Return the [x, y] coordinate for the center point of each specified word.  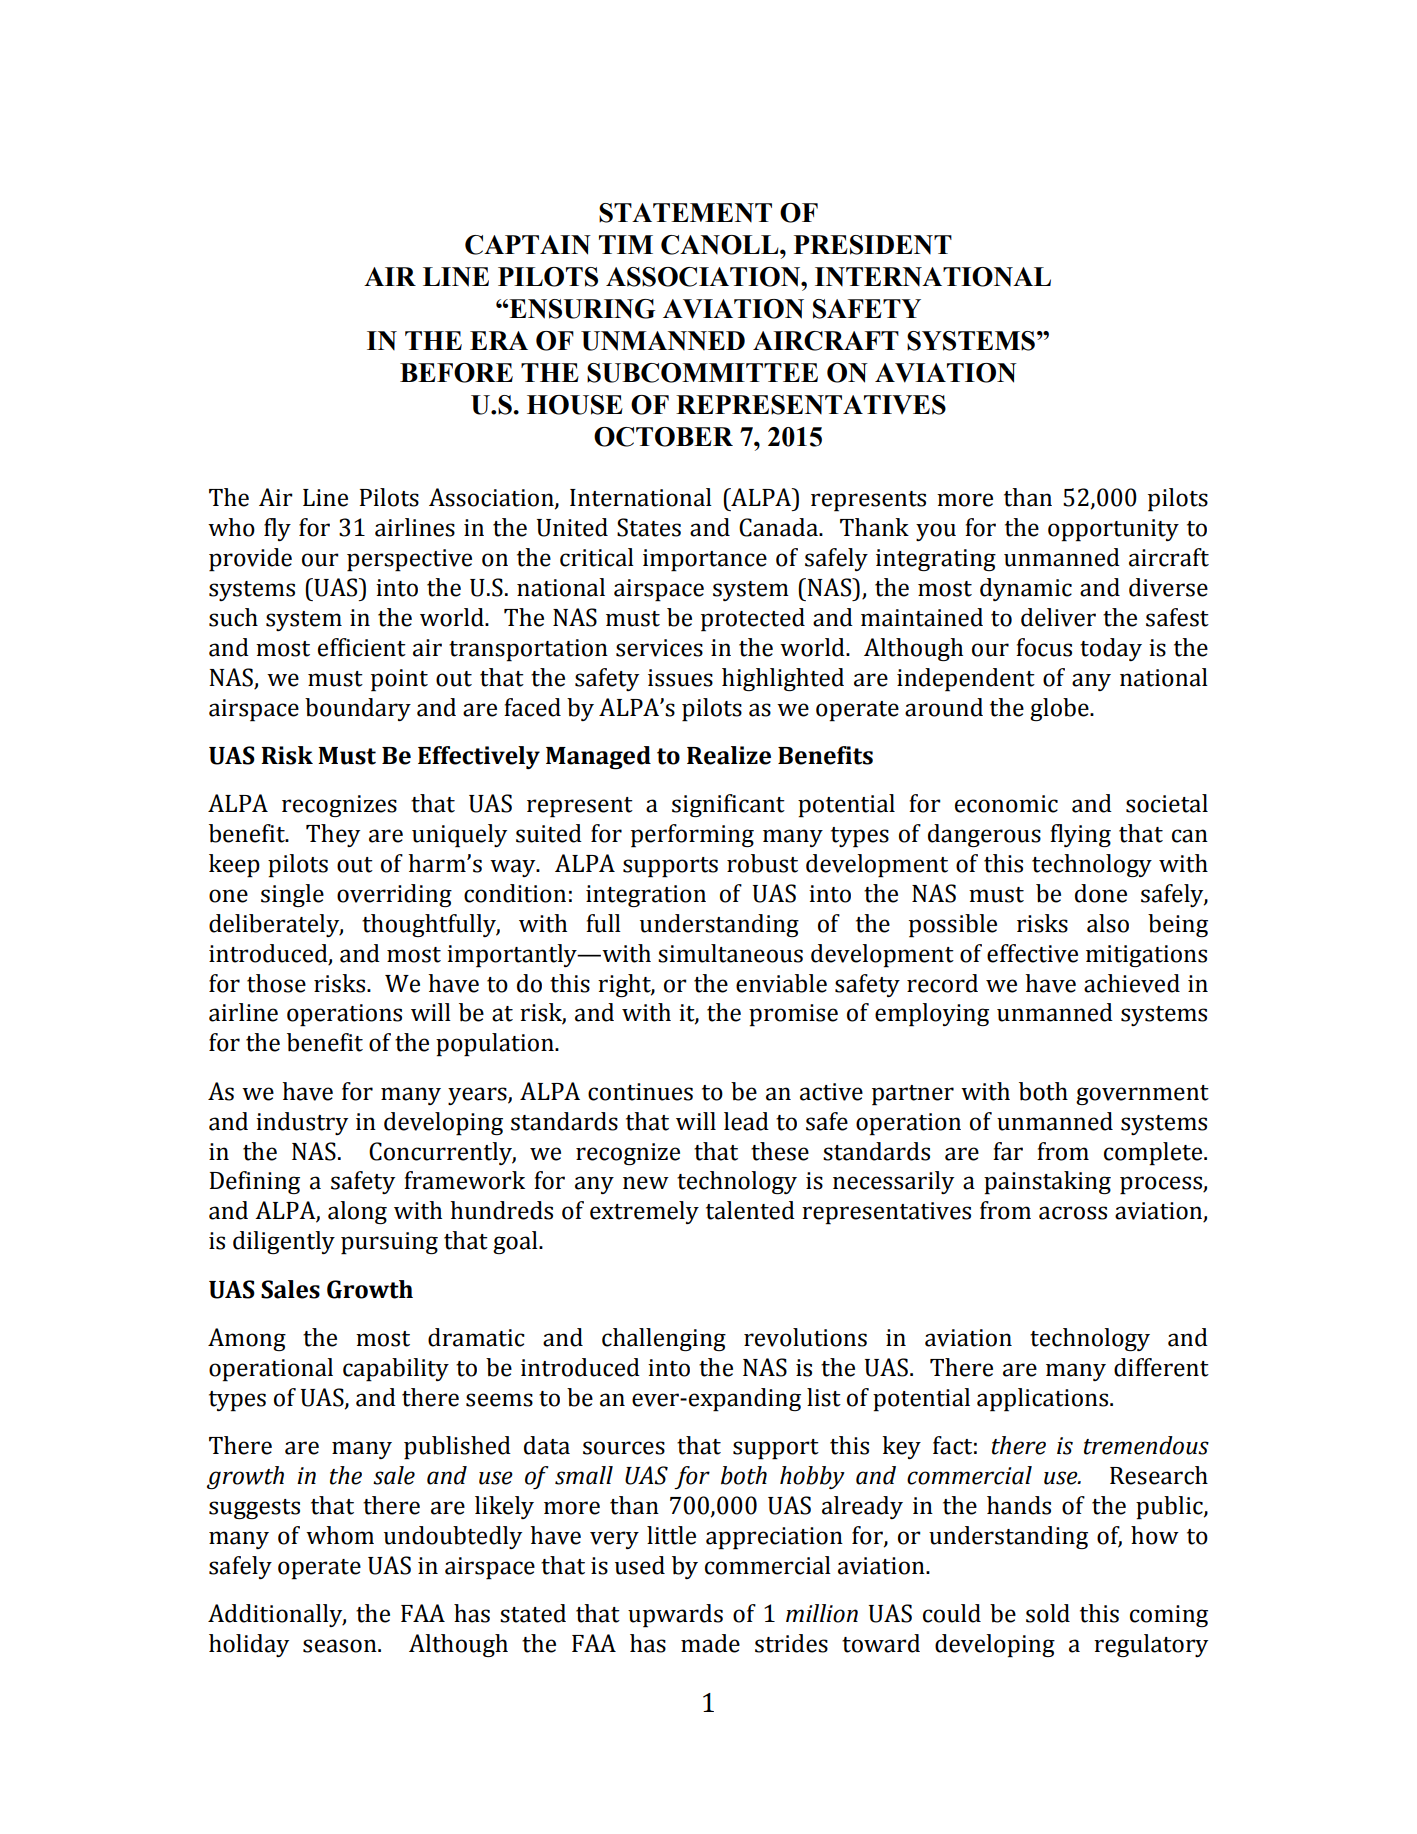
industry [302, 1123]
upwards [675, 1616]
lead [746, 1121]
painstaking [1047, 1183]
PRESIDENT [873, 245]
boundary [358, 709]
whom [340, 1535]
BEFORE [456, 373]
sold [1048, 1613]
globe [1060, 709]
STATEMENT [685, 213]
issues [680, 678]
